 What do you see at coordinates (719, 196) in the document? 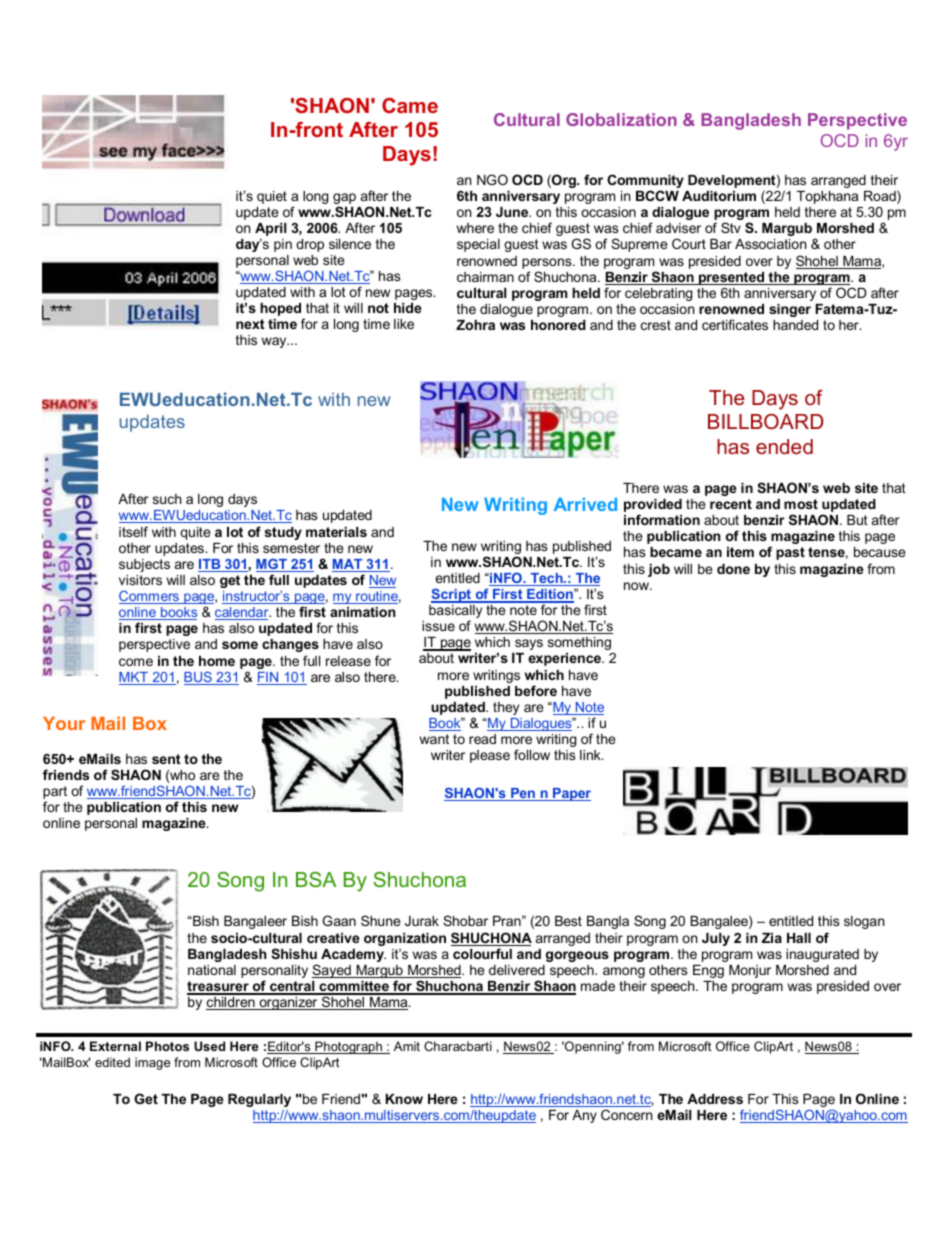
I see `Auditorium` at bounding box center [719, 196].
